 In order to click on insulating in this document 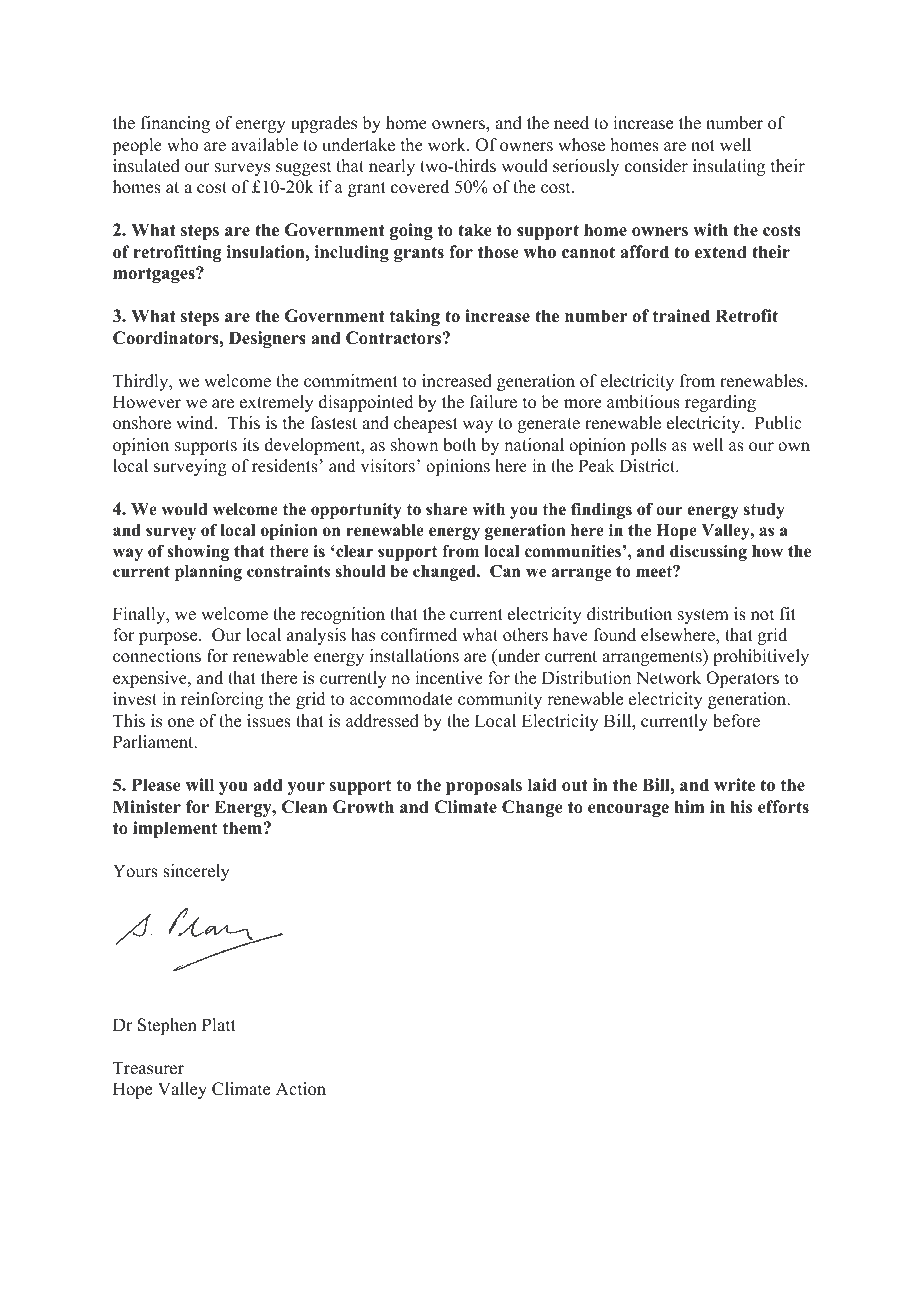, I will do `click(729, 167)`.
